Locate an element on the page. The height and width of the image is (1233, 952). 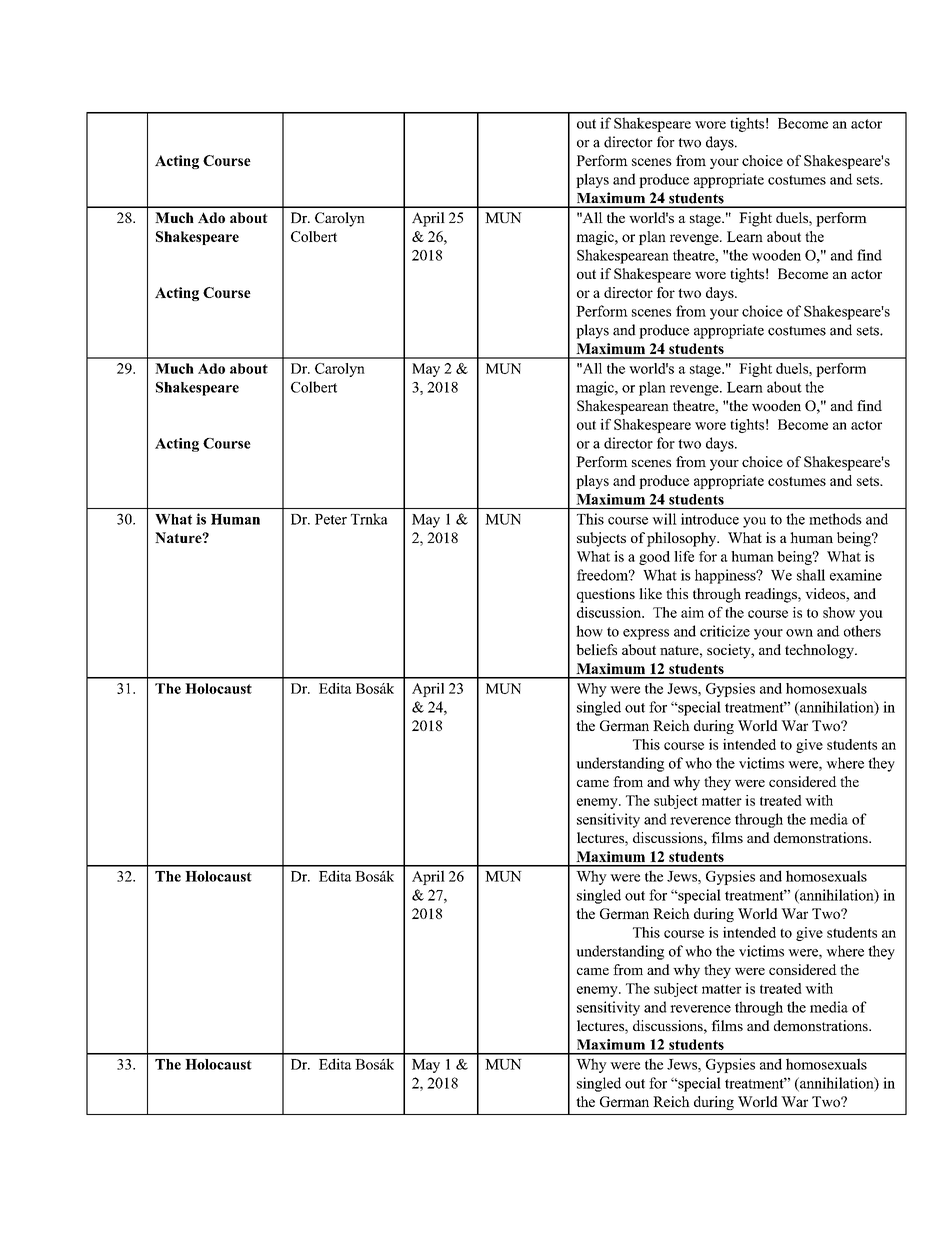
freedom is located at coordinates (604, 575).
